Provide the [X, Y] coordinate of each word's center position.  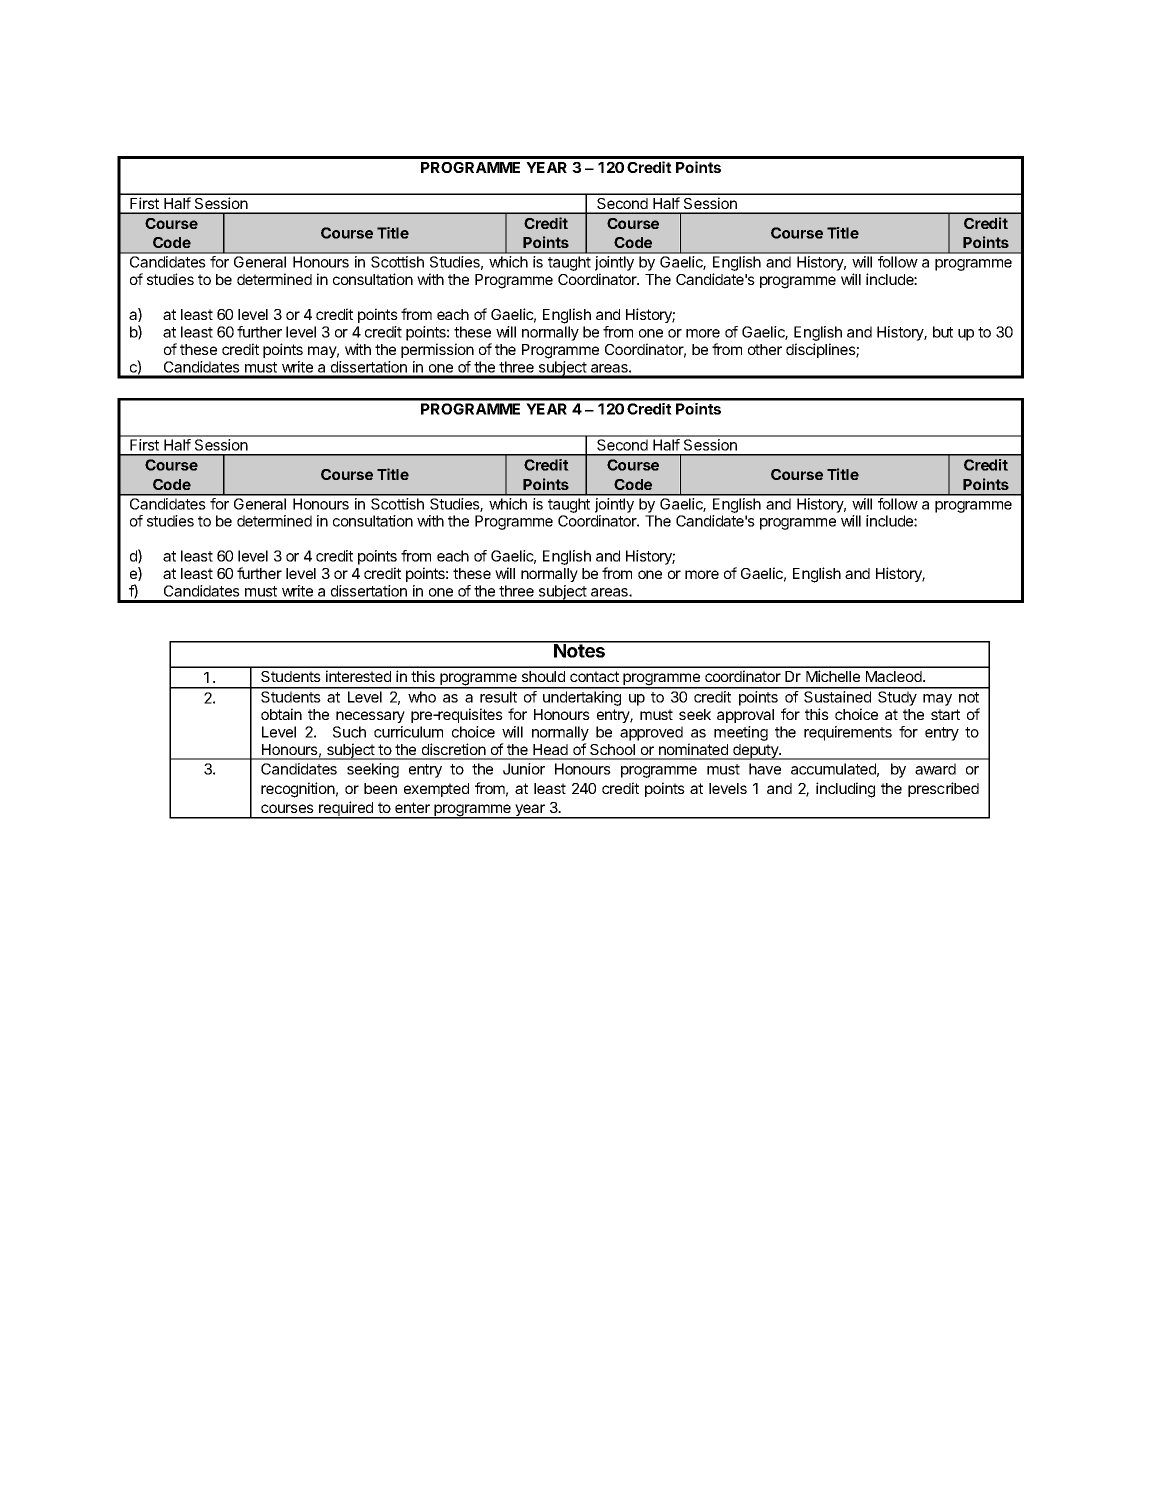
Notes [579, 650]
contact [594, 676]
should [543, 676]
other [765, 349]
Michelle [833, 676]
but [943, 332]
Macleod [895, 676]
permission [437, 350]
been [380, 788]
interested [358, 676]
